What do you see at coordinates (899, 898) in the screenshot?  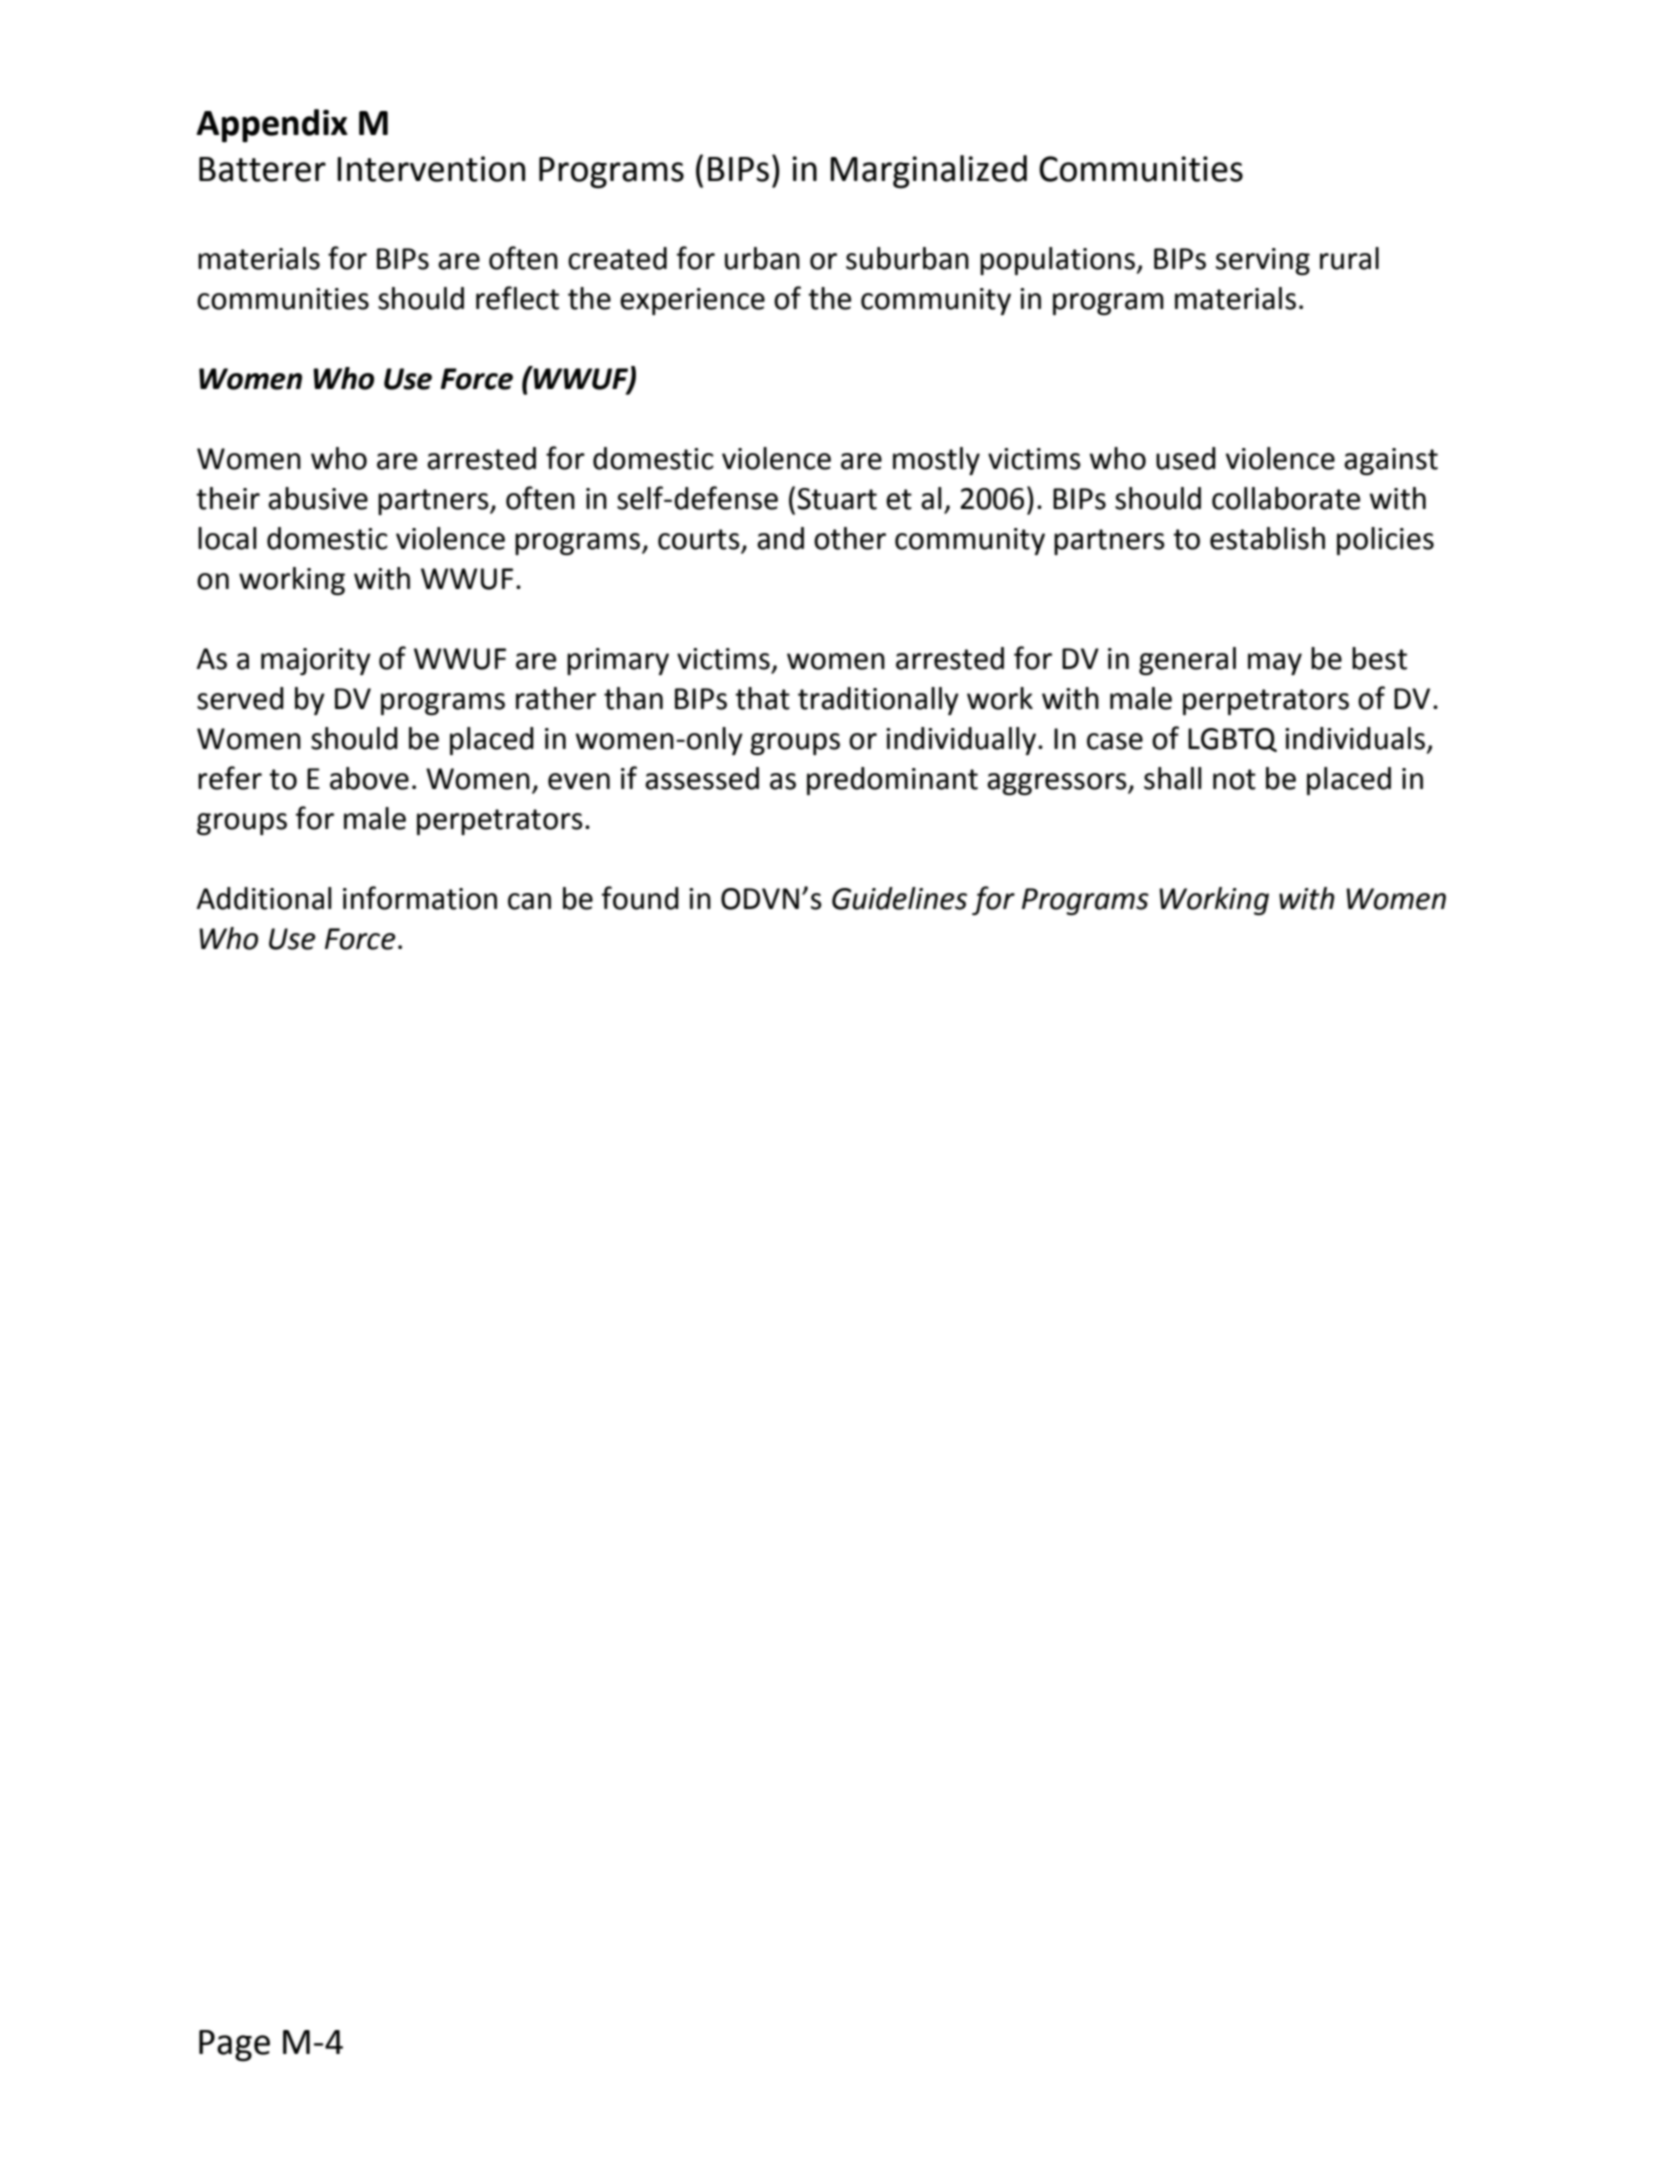 I see `Guidelines` at bounding box center [899, 898].
